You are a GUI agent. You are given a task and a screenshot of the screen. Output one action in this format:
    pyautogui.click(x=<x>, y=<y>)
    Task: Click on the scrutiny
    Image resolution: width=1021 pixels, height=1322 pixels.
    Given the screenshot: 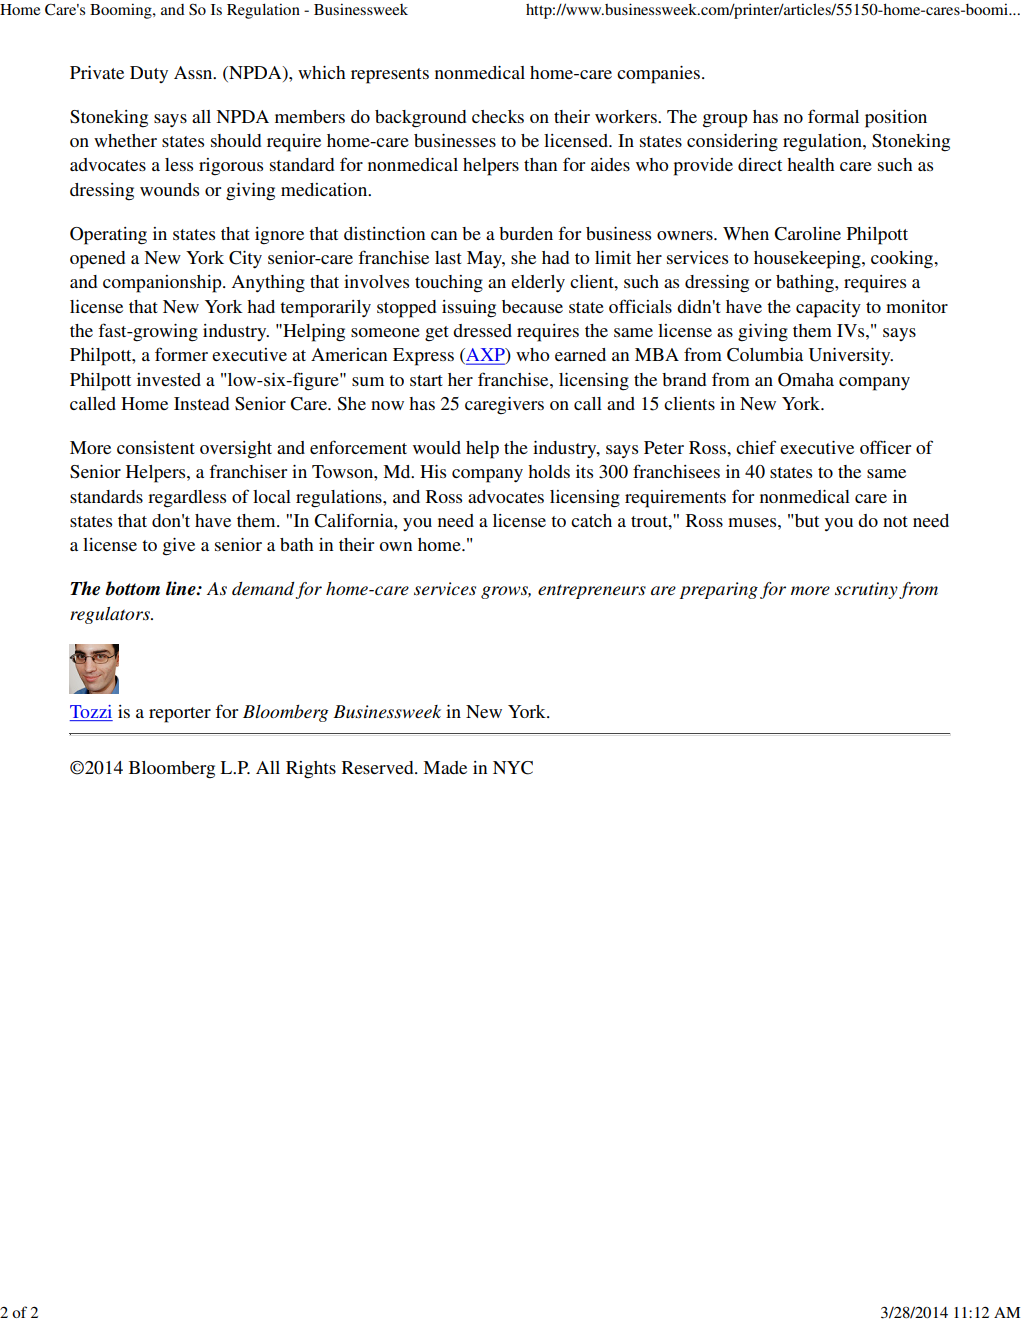 What is the action you would take?
    pyautogui.click(x=866, y=590)
